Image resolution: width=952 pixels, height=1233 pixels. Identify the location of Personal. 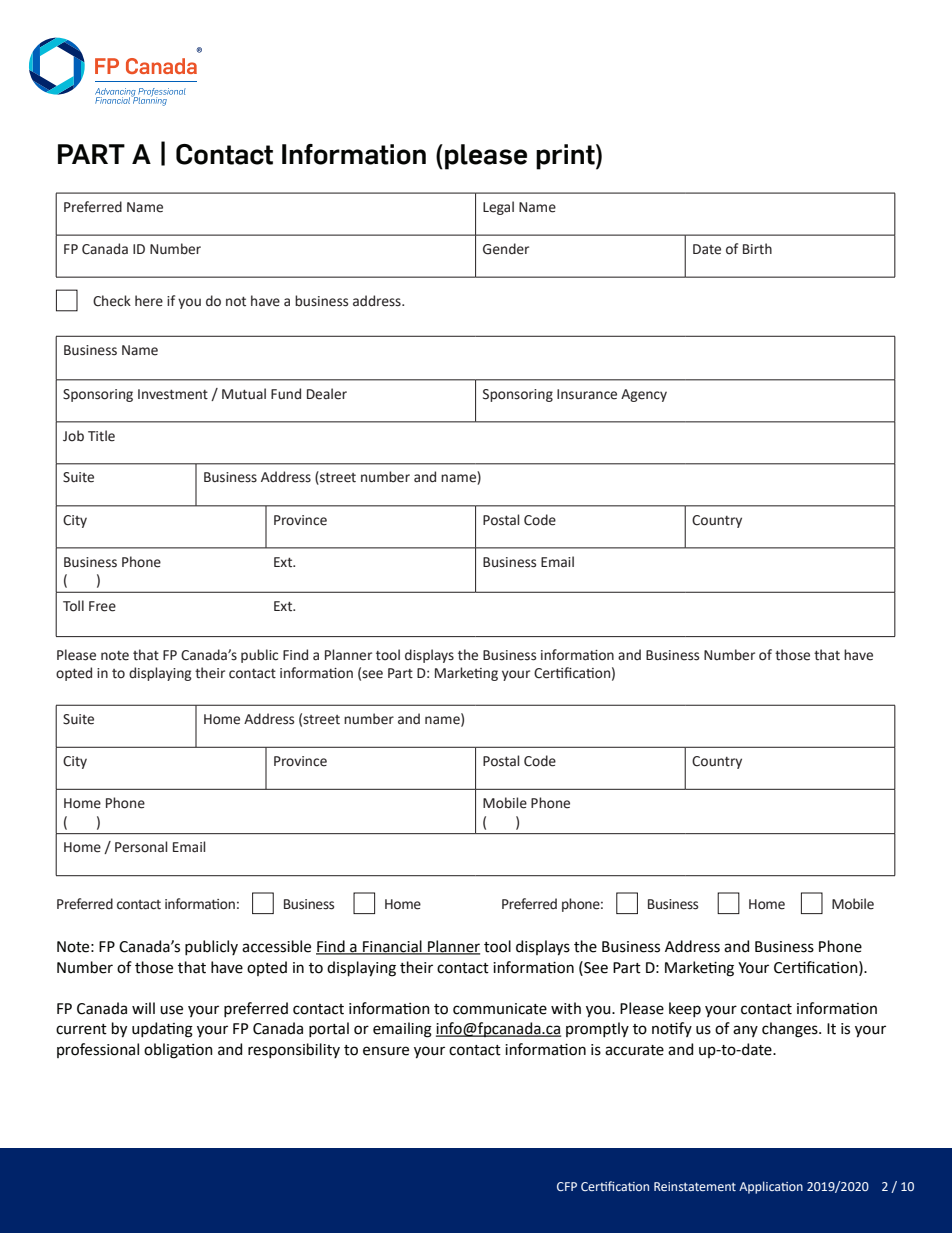
(141, 847).
